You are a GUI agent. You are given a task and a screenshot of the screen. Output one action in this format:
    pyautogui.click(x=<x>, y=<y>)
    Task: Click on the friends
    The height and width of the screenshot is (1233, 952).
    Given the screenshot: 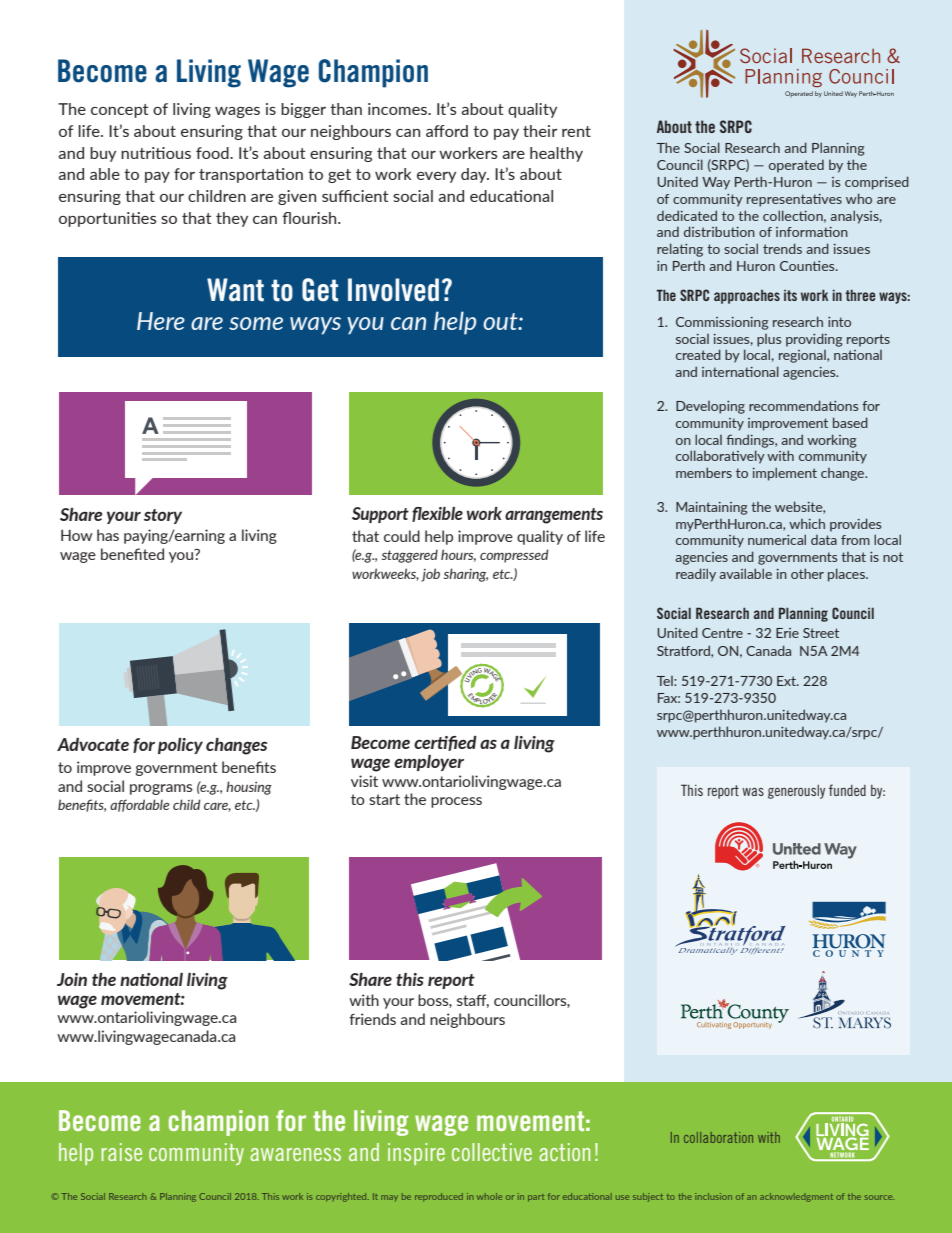 What is the action you would take?
    pyautogui.click(x=372, y=1019)
